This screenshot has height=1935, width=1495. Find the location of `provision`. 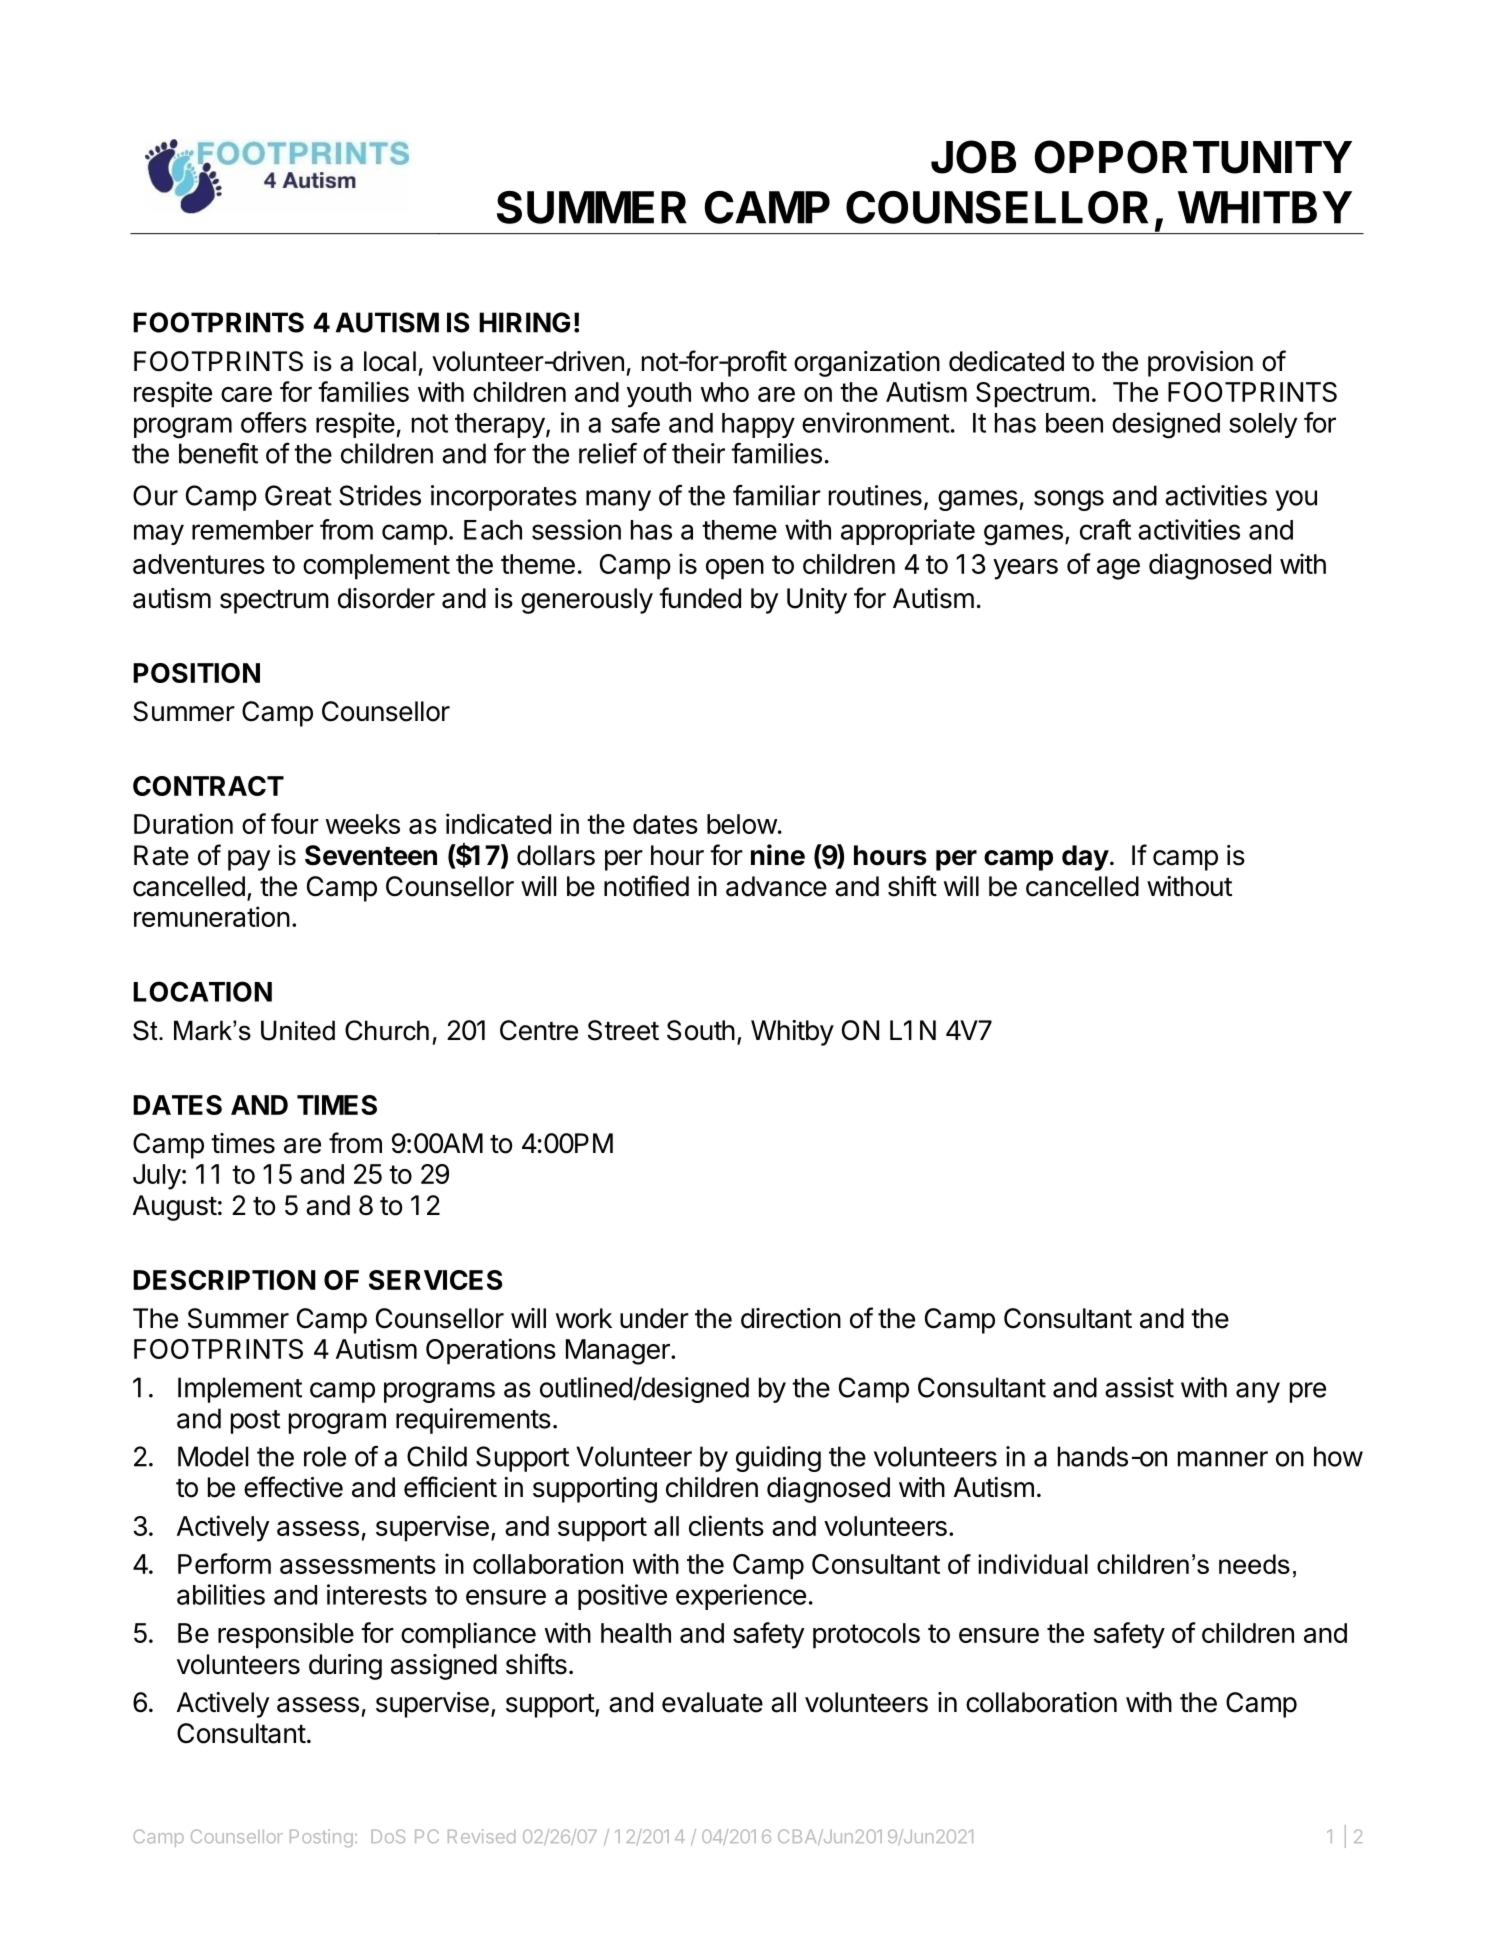

provision is located at coordinates (1200, 364).
